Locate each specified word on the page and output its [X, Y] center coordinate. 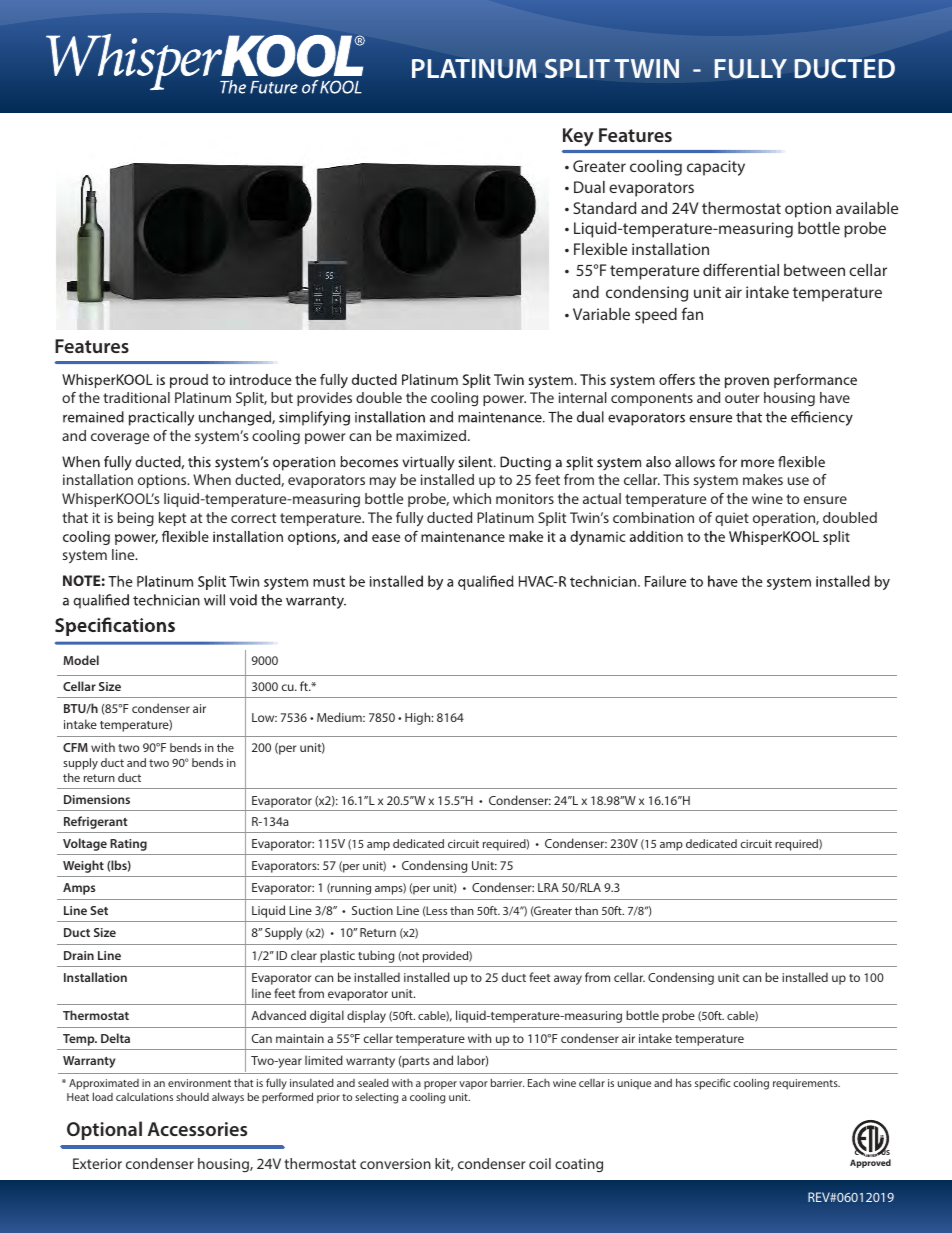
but [282, 397]
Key [578, 137]
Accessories [197, 1129]
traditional [136, 397]
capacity [716, 168]
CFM [75, 747]
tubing [376, 956]
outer [742, 398]
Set [99, 910]
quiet [732, 519]
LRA [548, 887]
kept [172, 519]
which [472, 498]
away [568, 980]
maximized [431, 435]
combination [653, 517]
